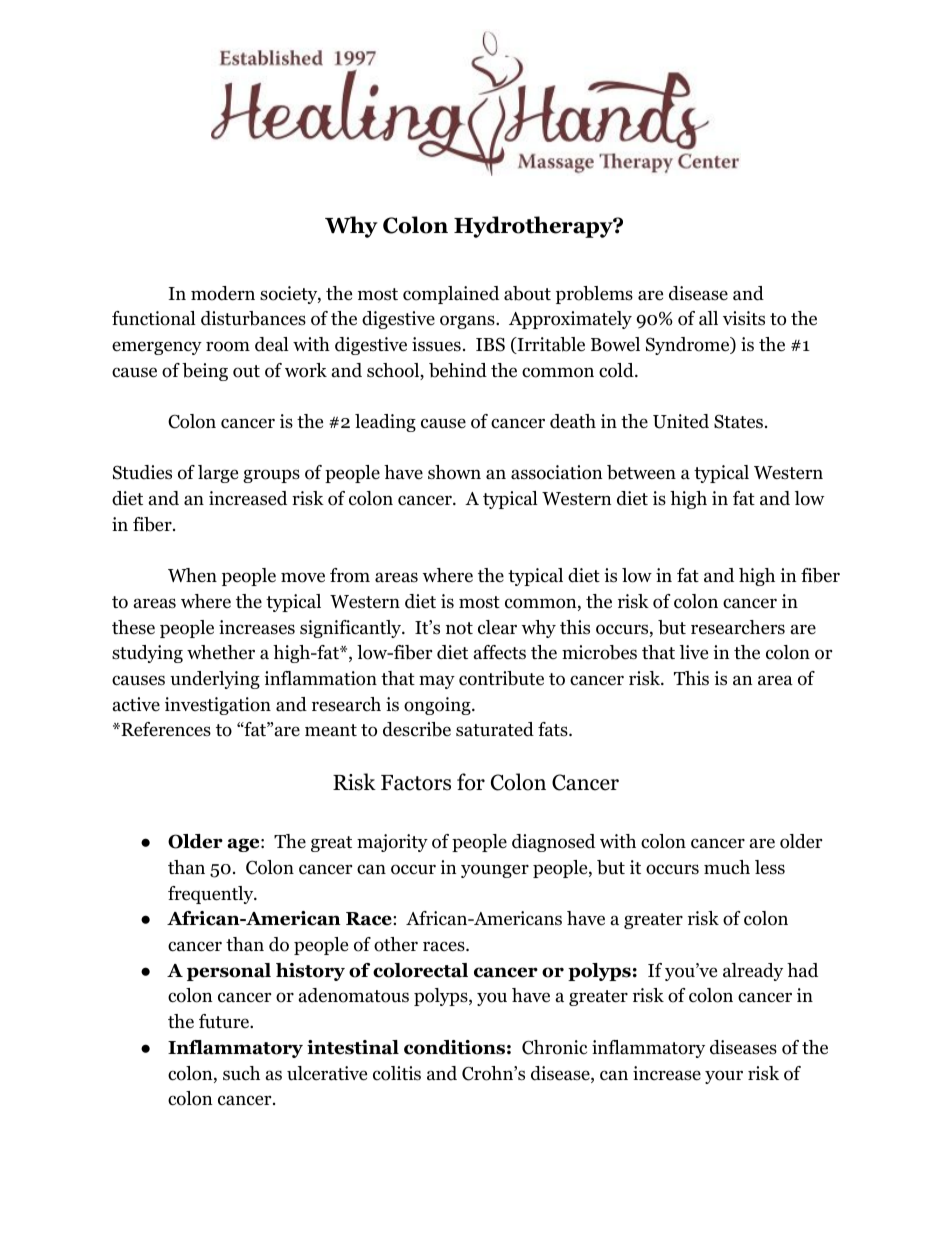  I want to click on all, so click(708, 318).
